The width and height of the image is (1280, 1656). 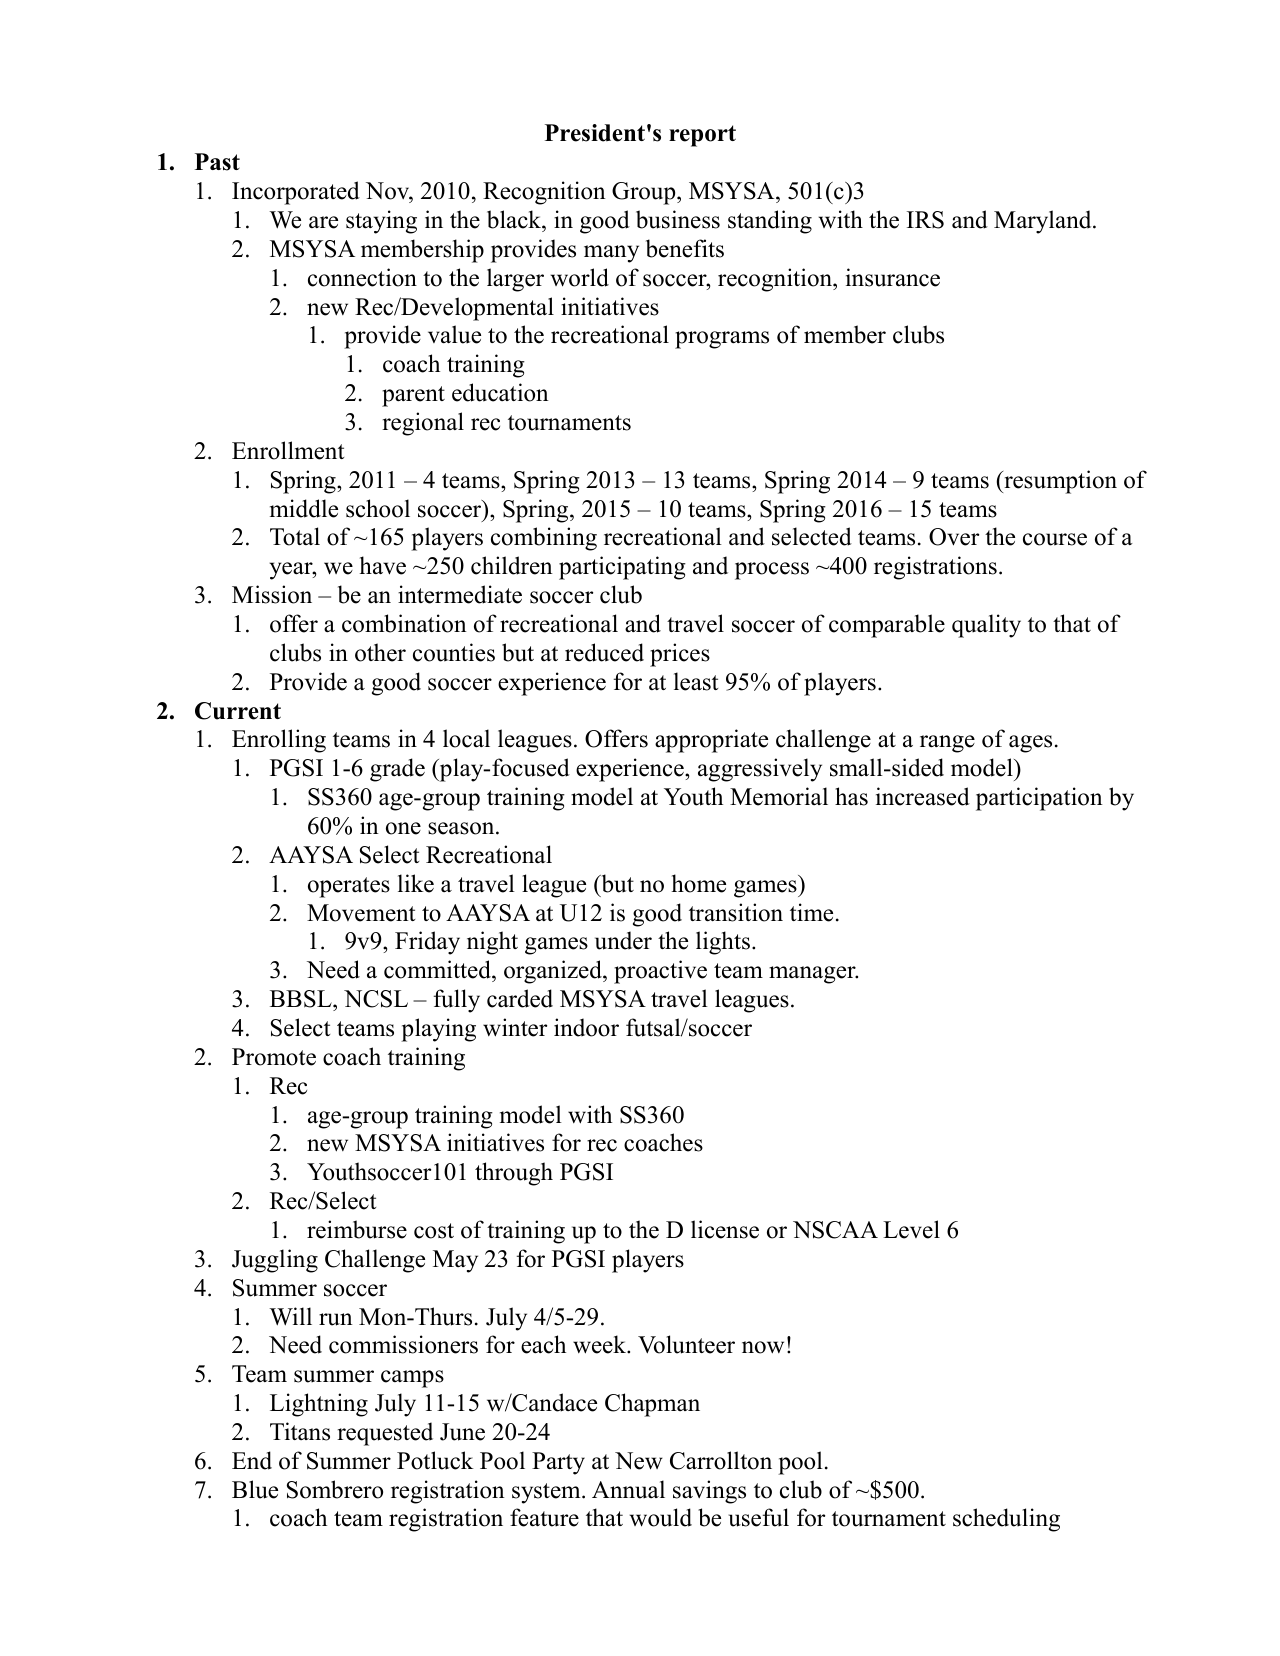 I want to click on Incorporated, so click(x=296, y=193).
